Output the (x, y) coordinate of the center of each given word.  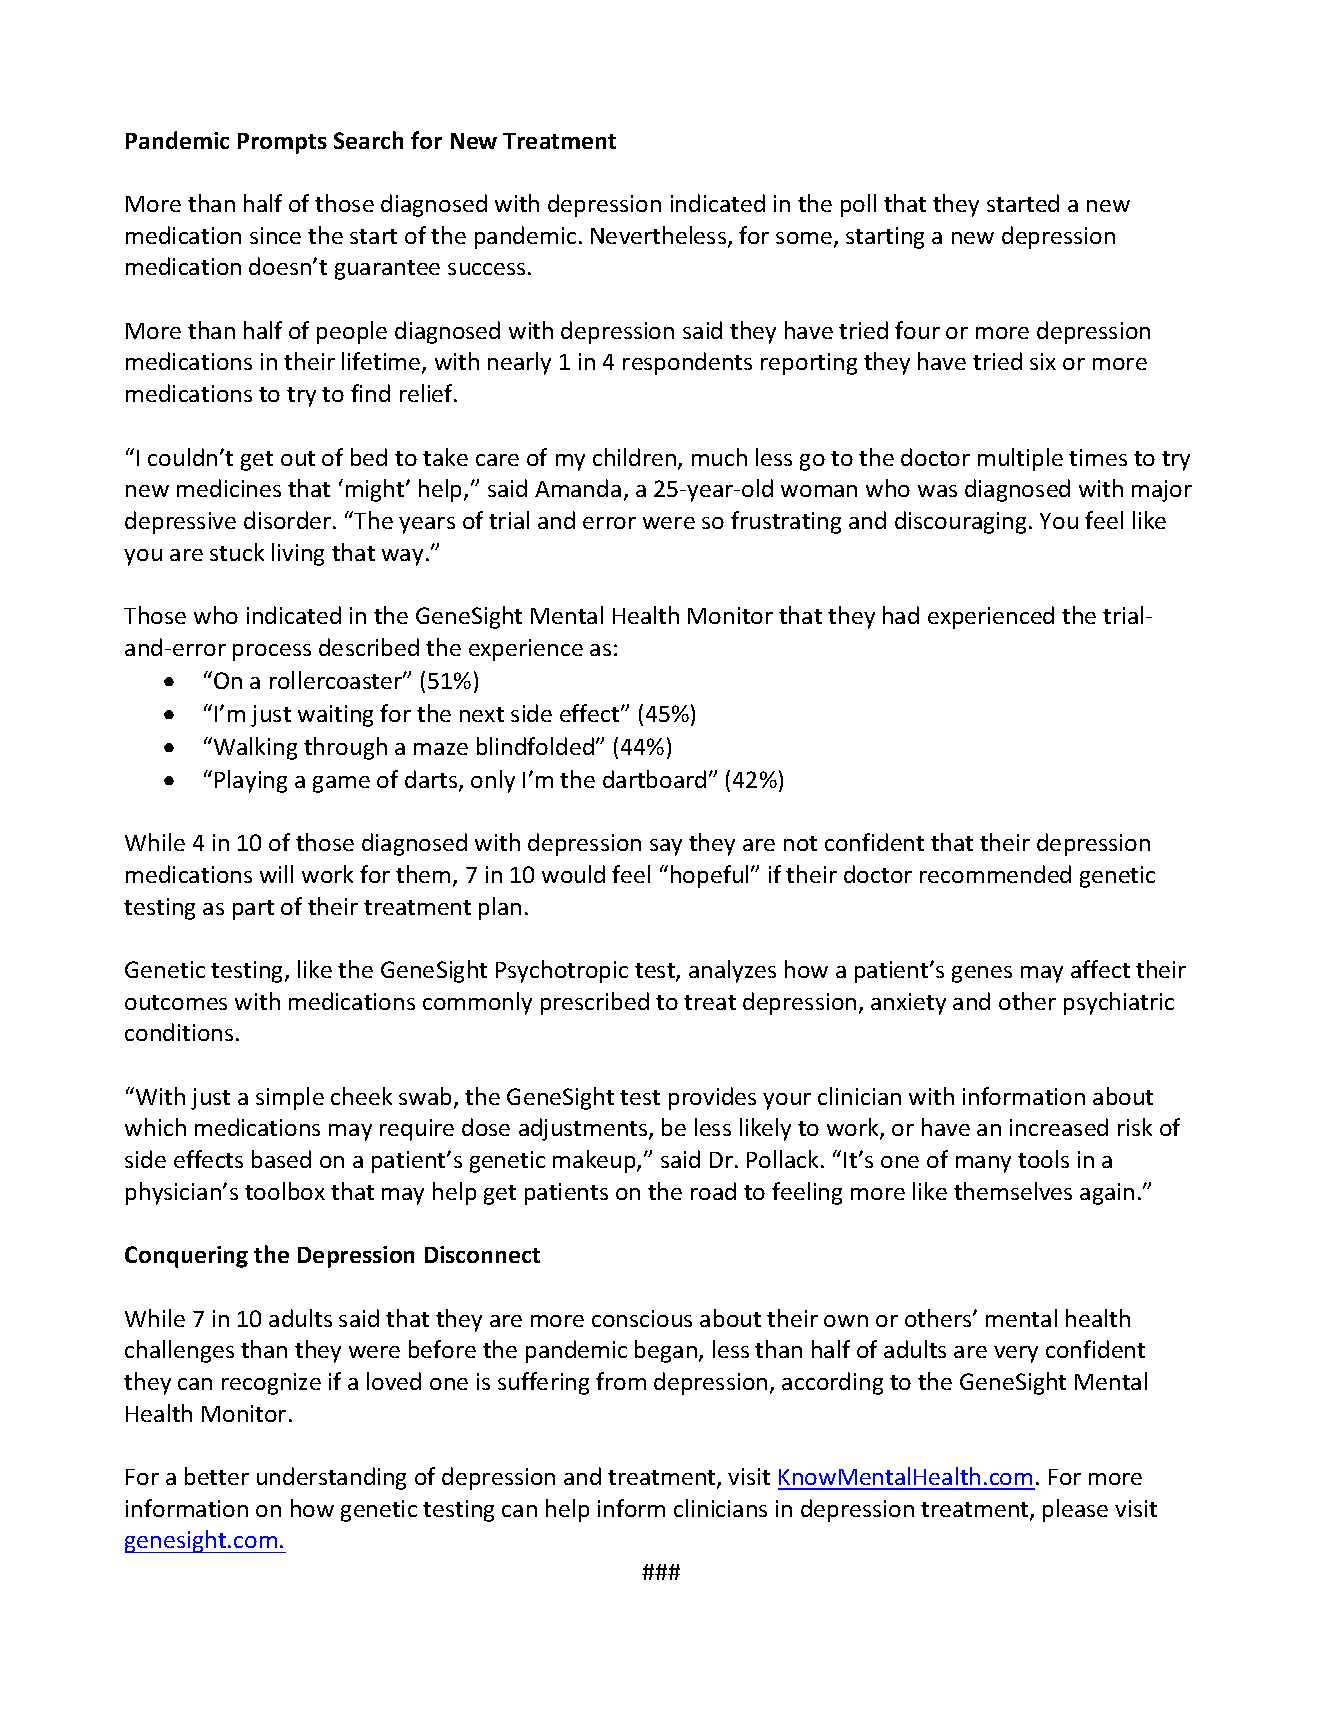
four (917, 330)
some (805, 239)
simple (290, 1098)
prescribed (595, 1003)
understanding (331, 1478)
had (901, 615)
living (298, 554)
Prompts (282, 143)
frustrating (786, 522)
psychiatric (1119, 1003)
